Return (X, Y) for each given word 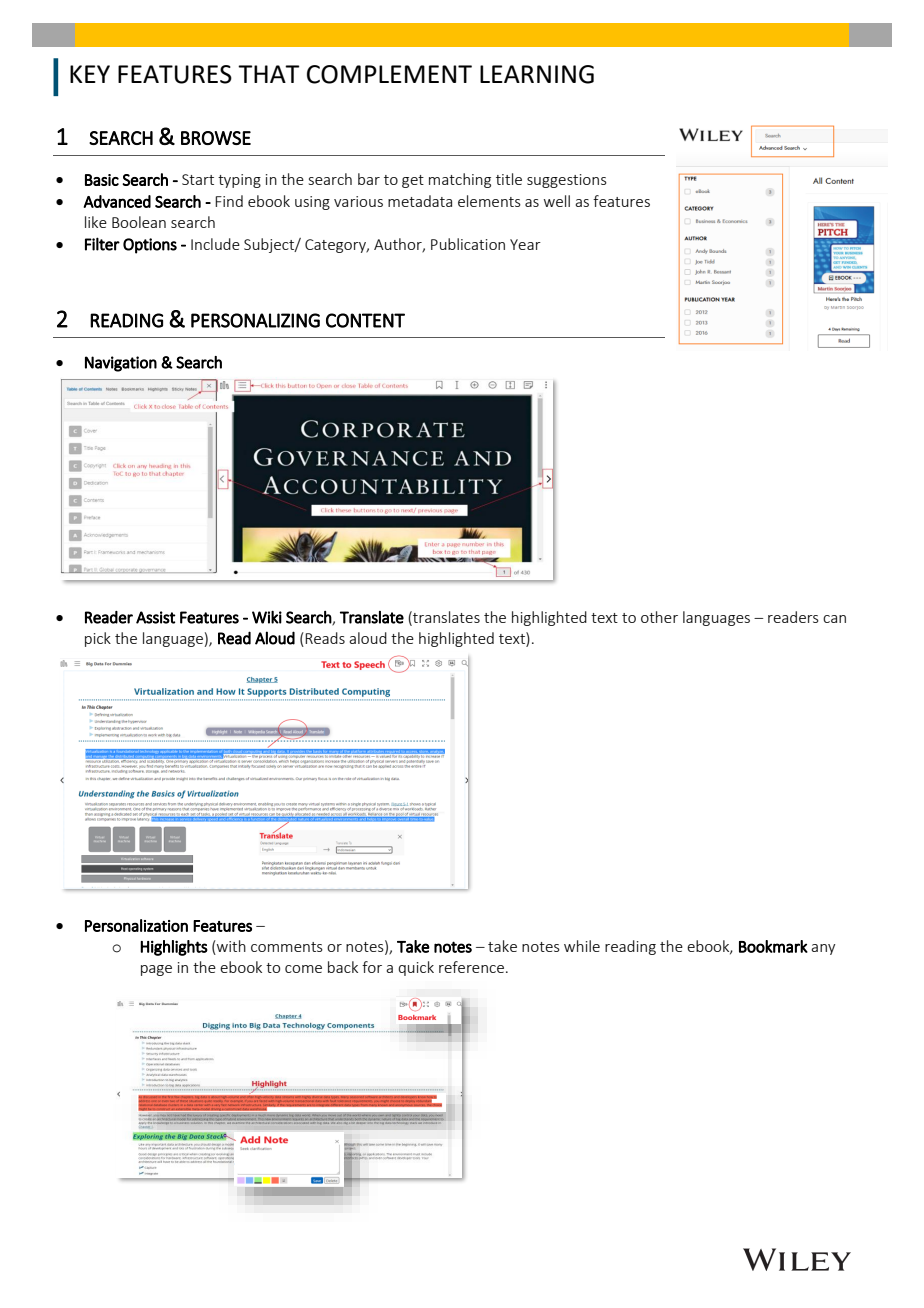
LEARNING (537, 74)
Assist (155, 617)
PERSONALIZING (255, 320)
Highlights (174, 948)
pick (98, 639)
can (834, 619)
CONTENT (365, 320)
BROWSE (216, 138)
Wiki (267, 617)
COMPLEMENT (389, 74)
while (582, 946)
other (659, 617)
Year (525, 244)
